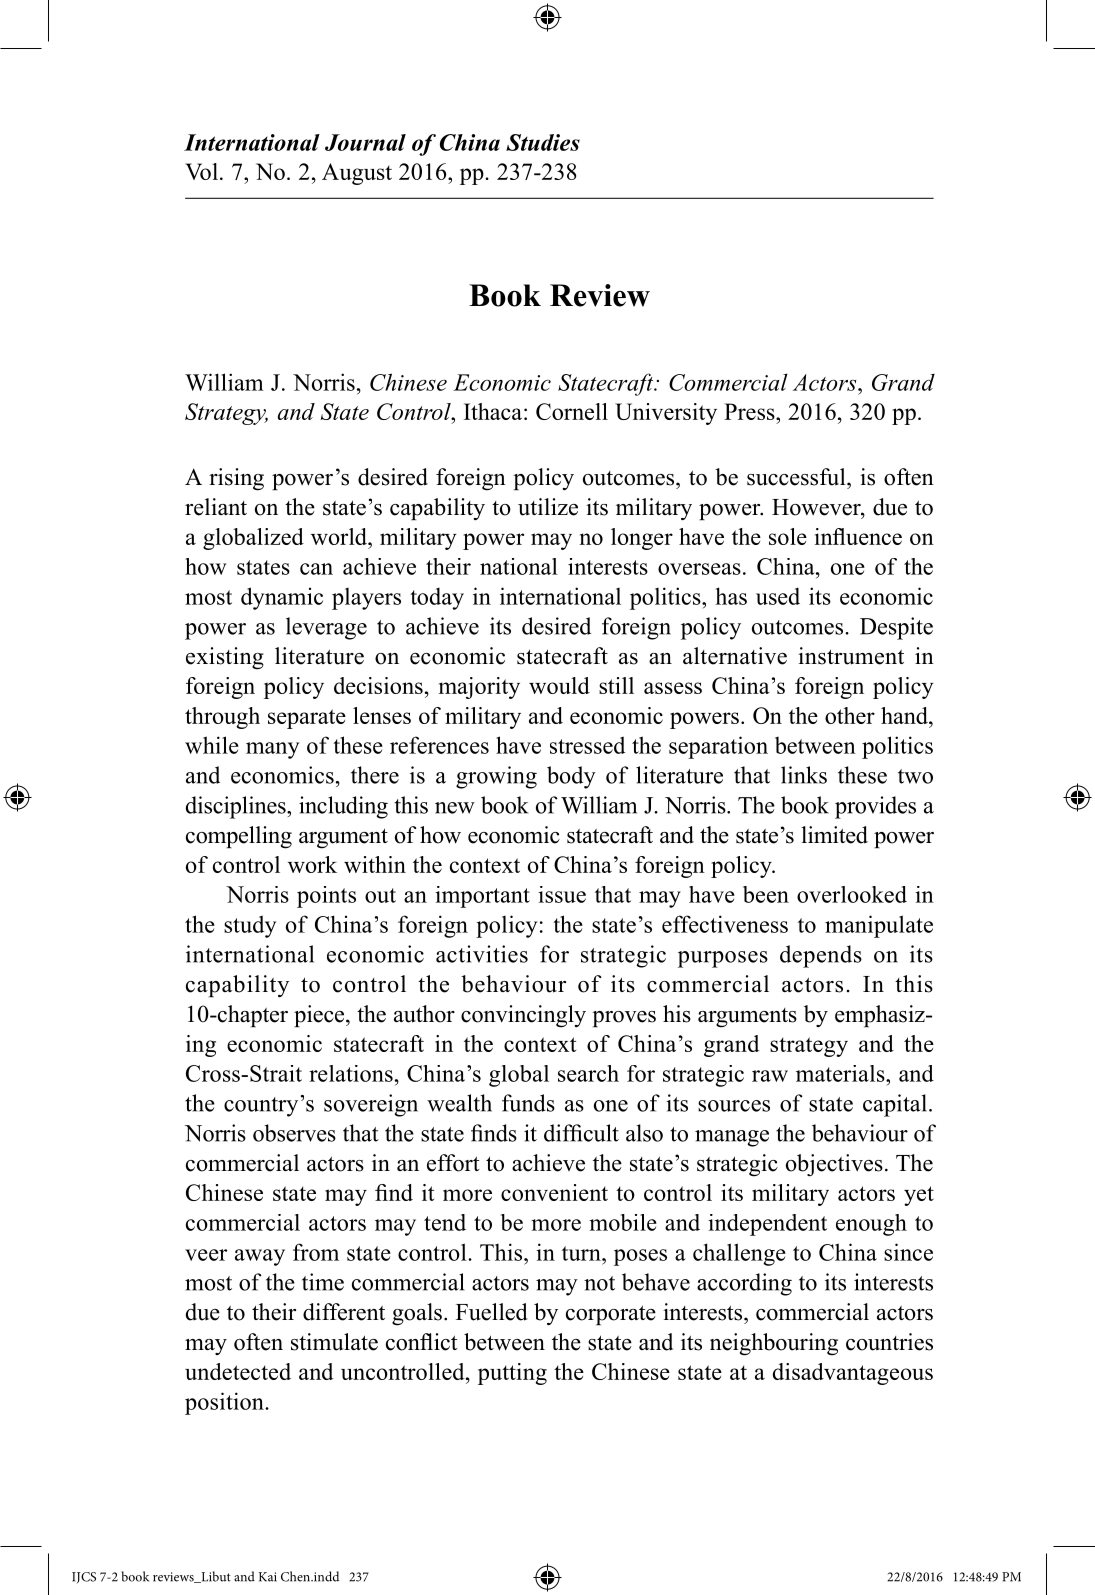 This screenshot has width=1095, height=1595. I want to click on dynamic, so click(282, 598).
